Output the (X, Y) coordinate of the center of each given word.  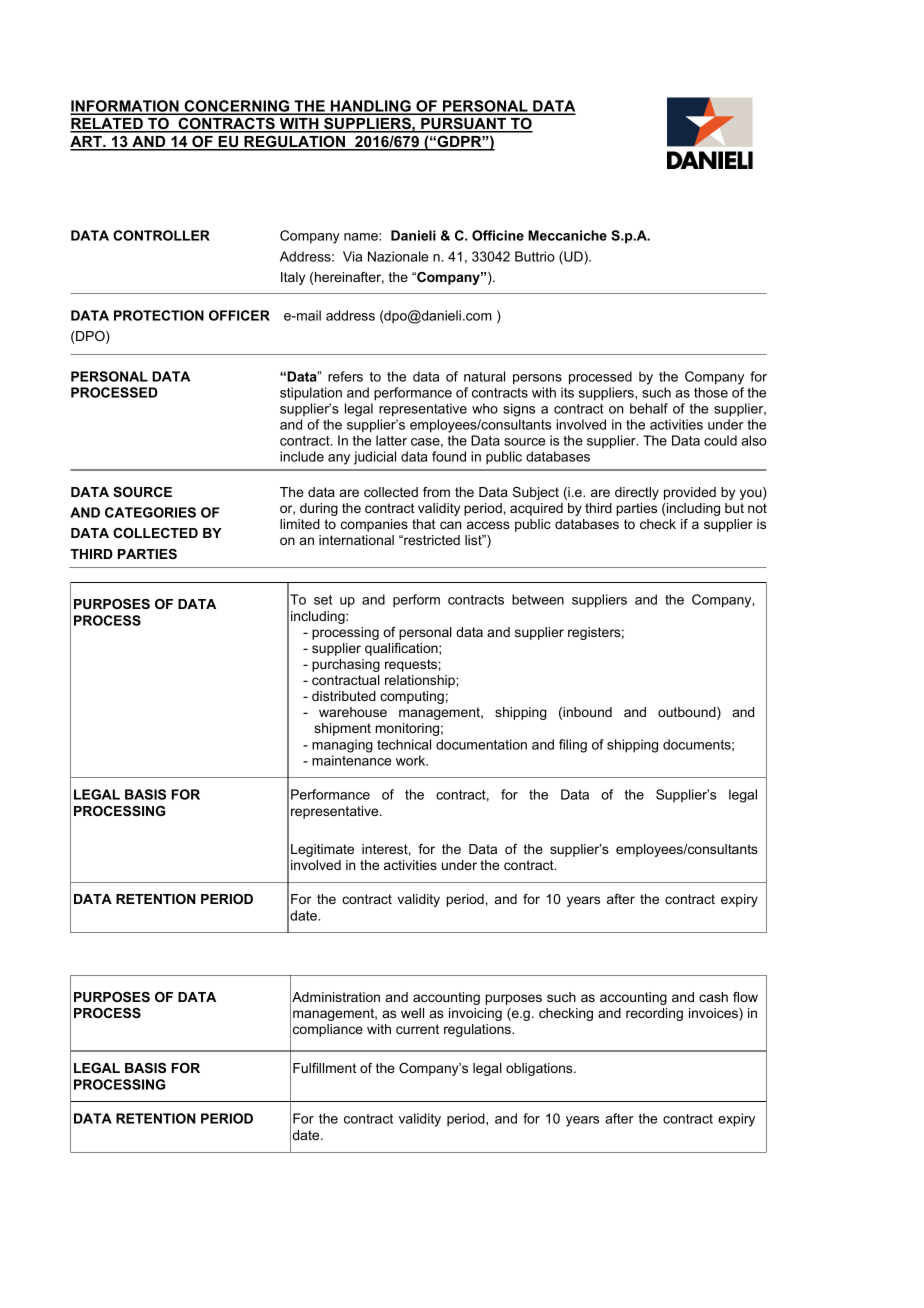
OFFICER (239, 315)
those (711, 392)
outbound (688, 713)
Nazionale (398, 256)
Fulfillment (324, 1068)
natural (484, 376)
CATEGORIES (150, 512)
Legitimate (322, 850)
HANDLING (371, 107)
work (412, 760)
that (424, 524)
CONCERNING (237, 107)
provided (690, 493)
